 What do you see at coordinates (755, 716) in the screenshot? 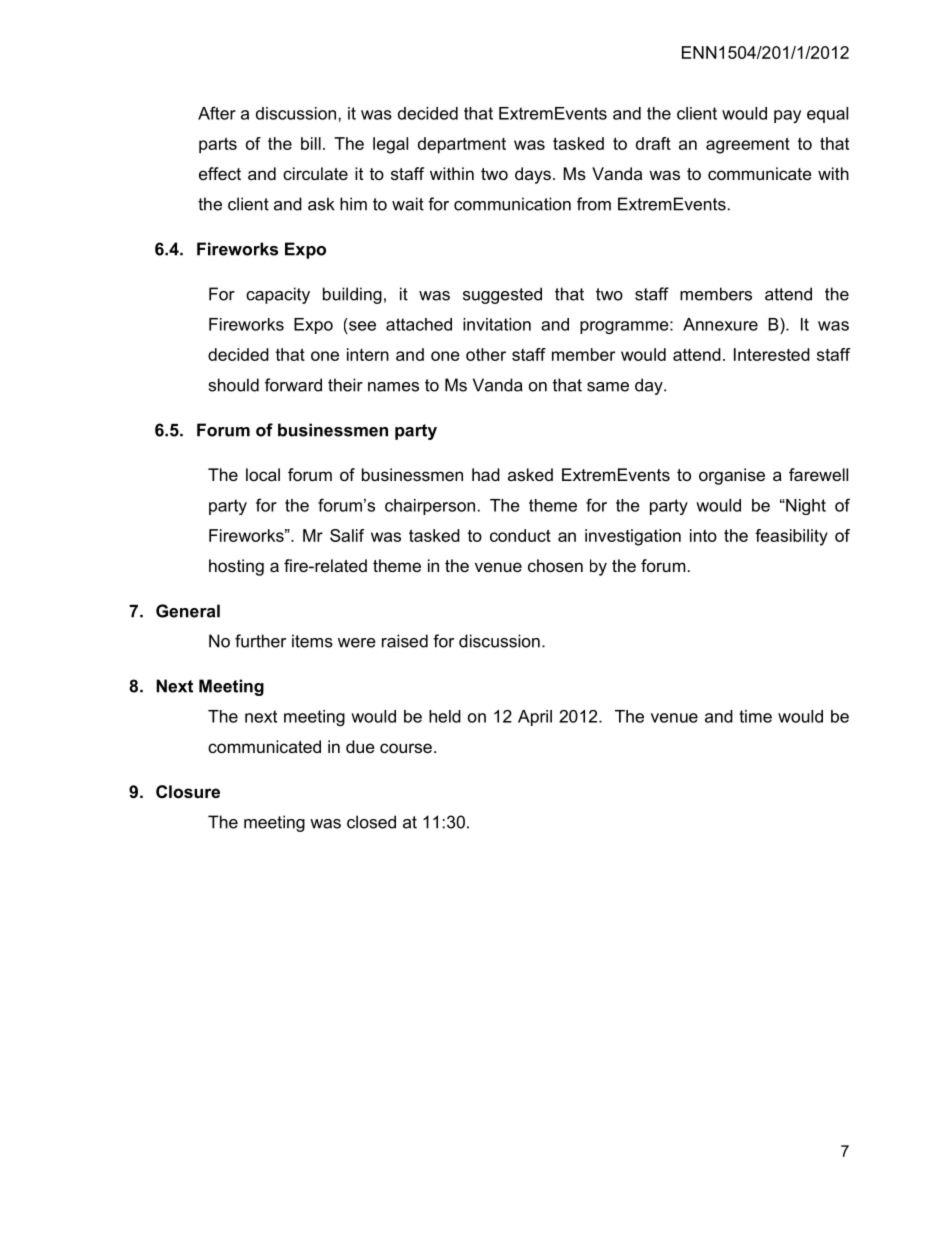
I see `time` at bounding box center [755, 716].
